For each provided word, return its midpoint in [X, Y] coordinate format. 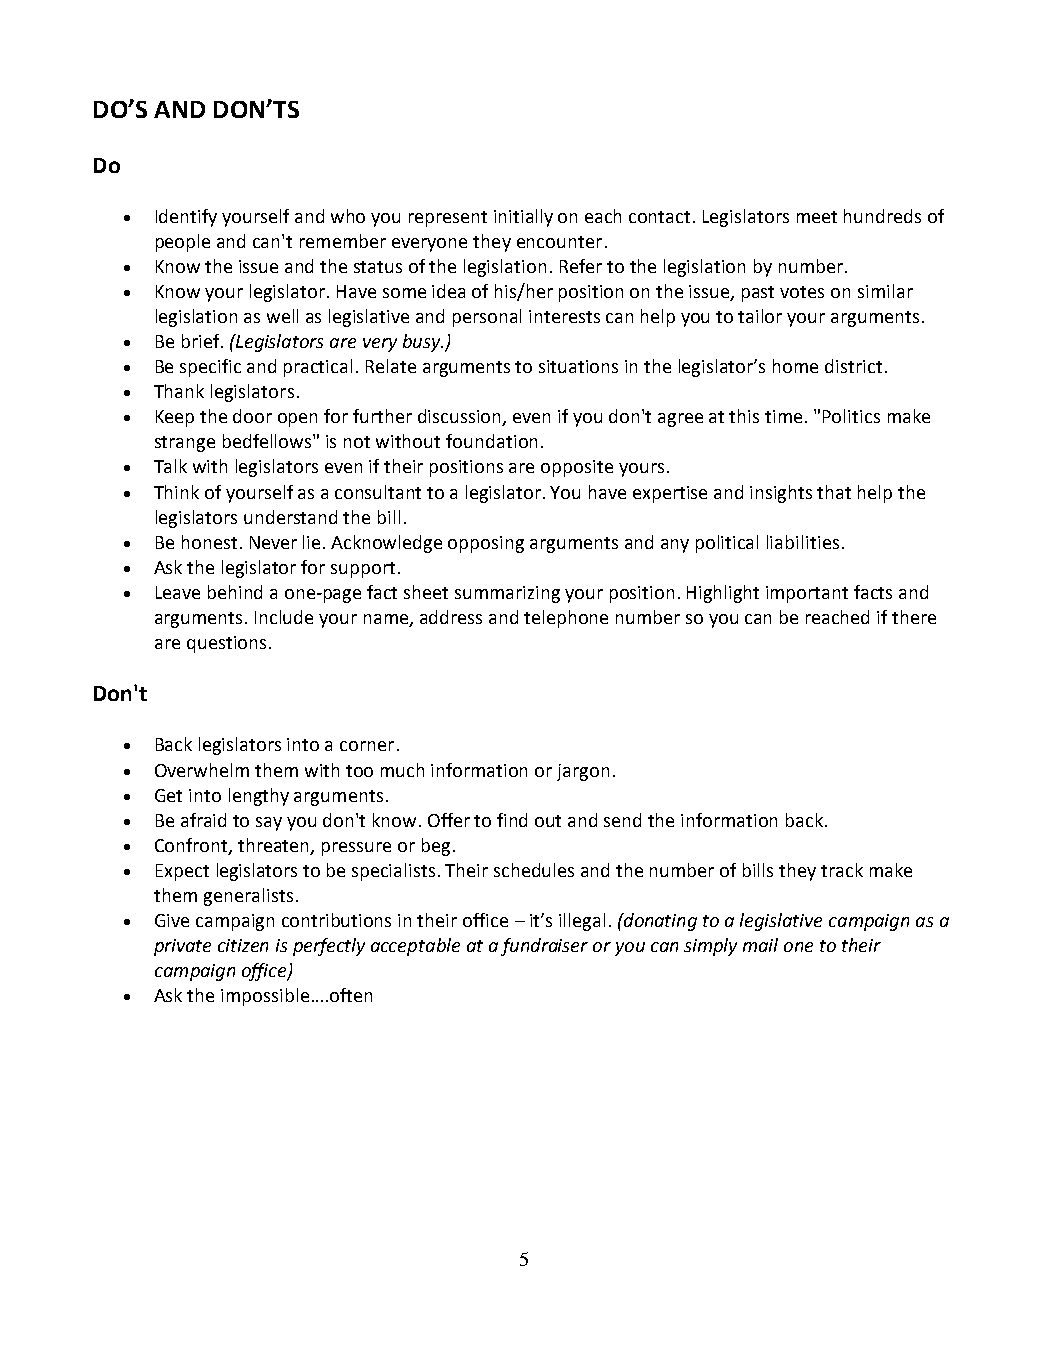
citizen [243, 945]
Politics [851, 416]
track [842, 870]
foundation [491, 441]
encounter [559, 242]
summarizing [507, 594]
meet [817, 217]
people [183, 243]
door [252, 416]
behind [235, 592]
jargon [583, 772]
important [807, 594]
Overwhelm [202, 770]
